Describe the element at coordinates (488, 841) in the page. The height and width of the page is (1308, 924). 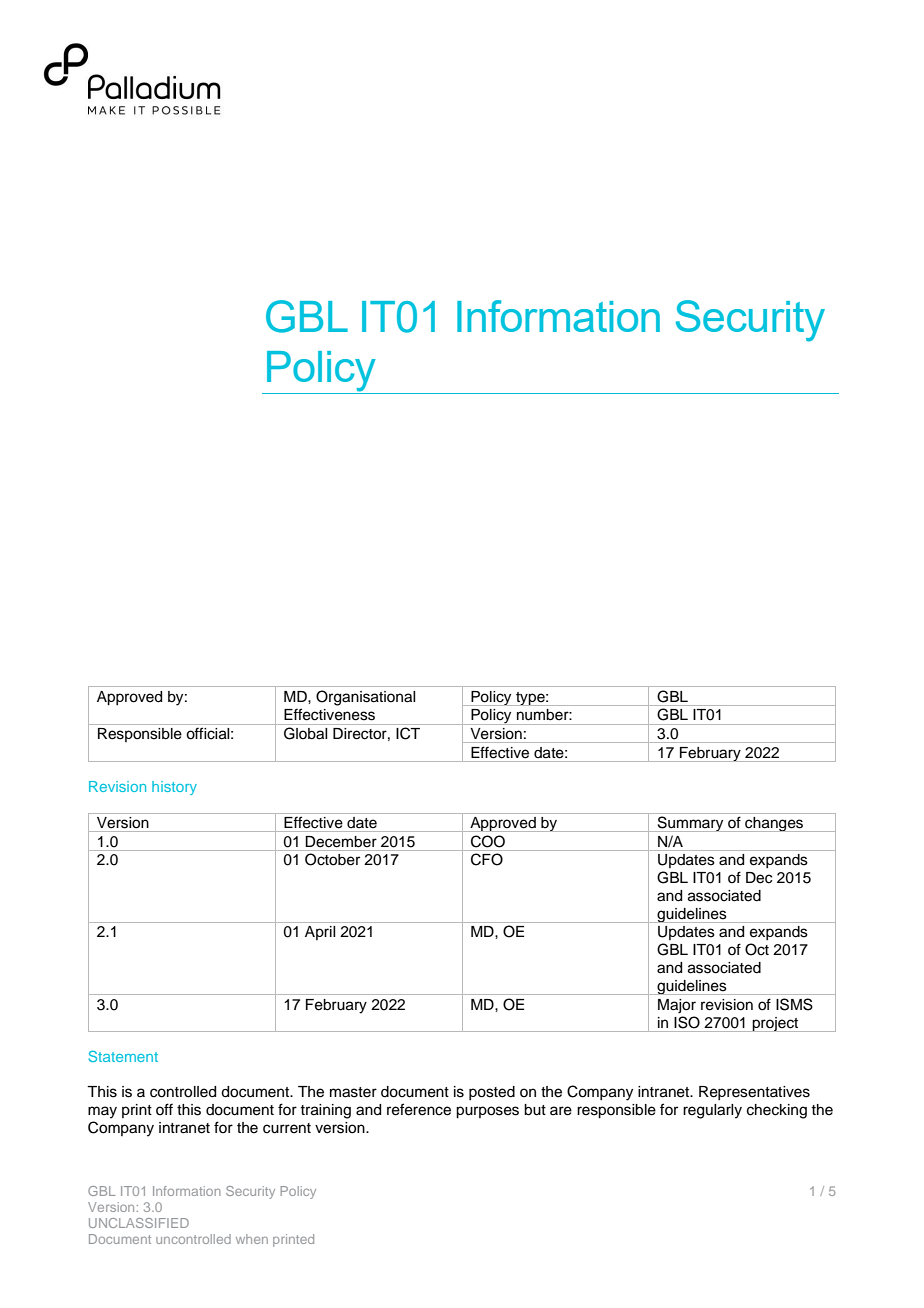
I see `COO` at that location.
